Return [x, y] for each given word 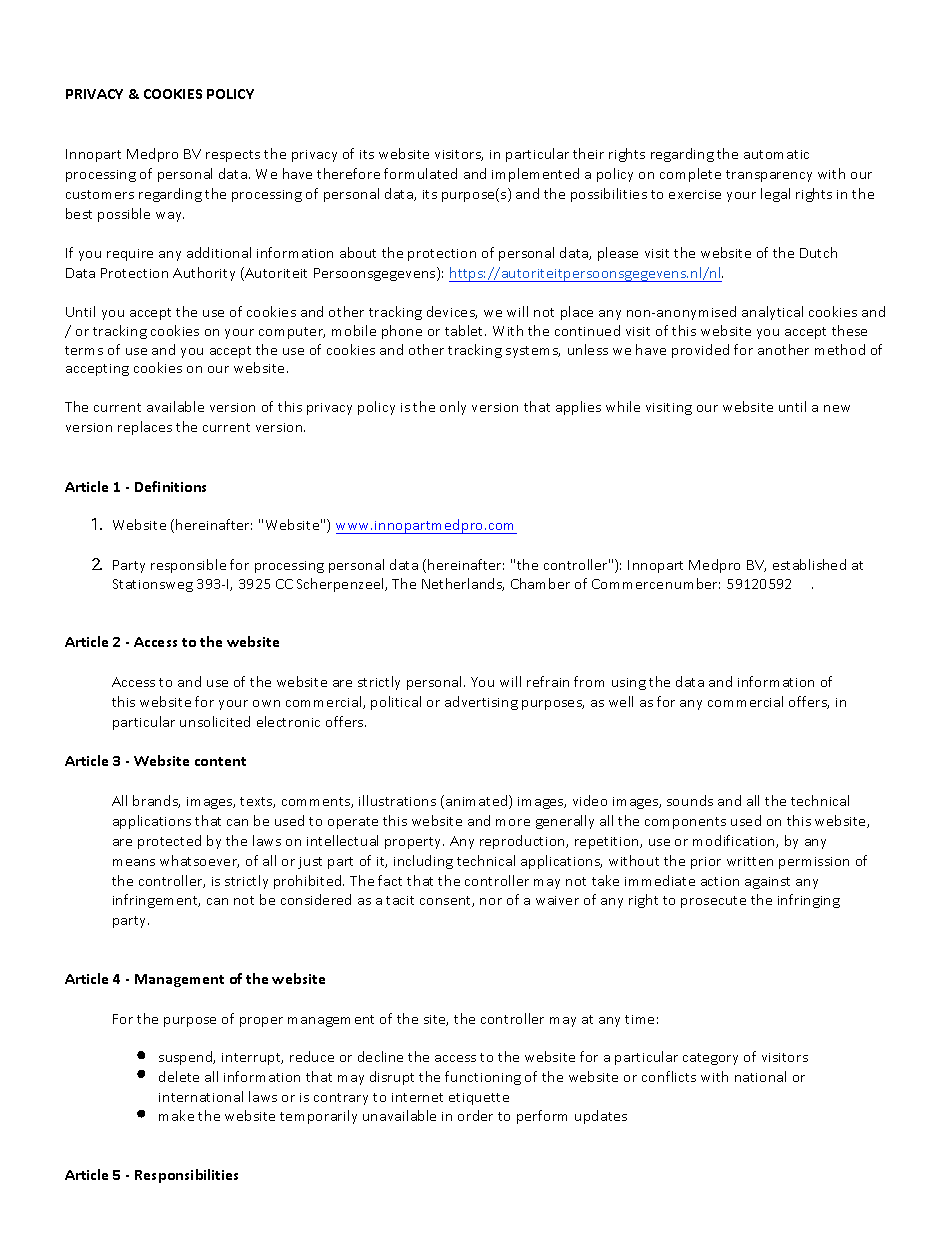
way [170, 217]
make [176, 1115]
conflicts [669, 1076]
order [475, 1115]
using [629, 684]
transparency [769, 176]
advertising [481, 703]
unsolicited [215, 721]
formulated [420, 173]
